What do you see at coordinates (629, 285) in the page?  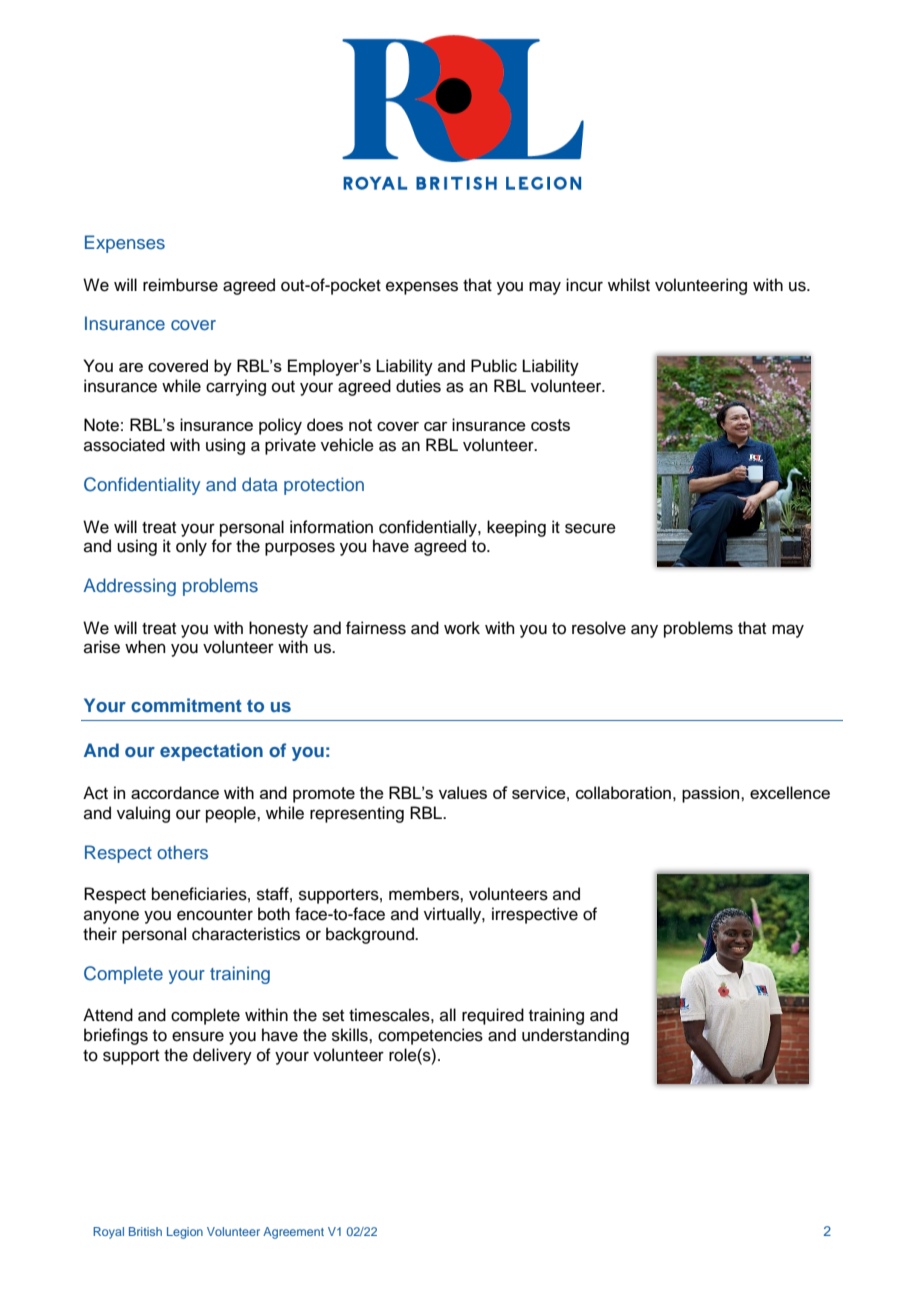 I see `whilst` at bounding box center [629, 285].
